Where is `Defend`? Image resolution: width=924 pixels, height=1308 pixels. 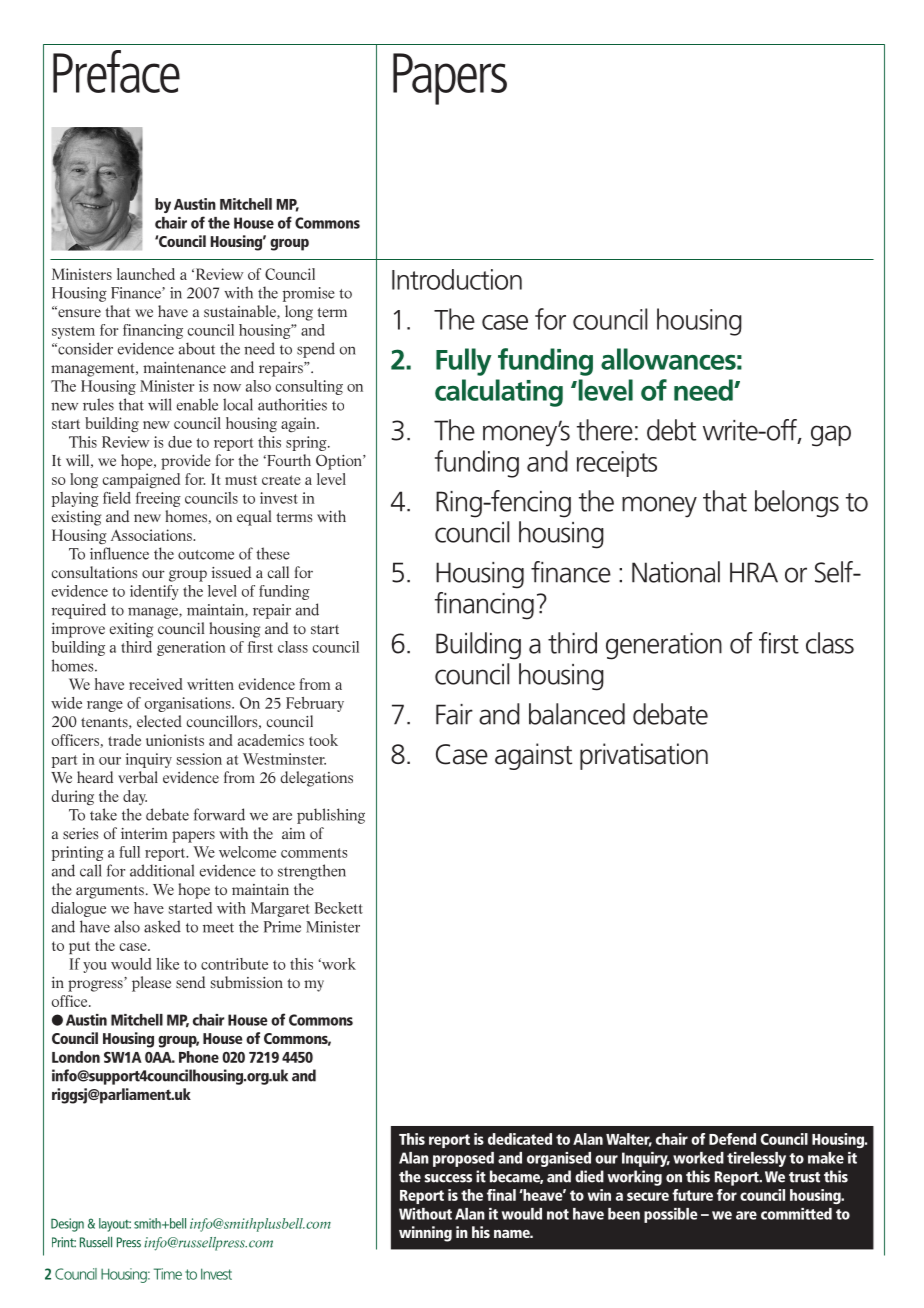
Defend is located at coordinates (732, 1139).
